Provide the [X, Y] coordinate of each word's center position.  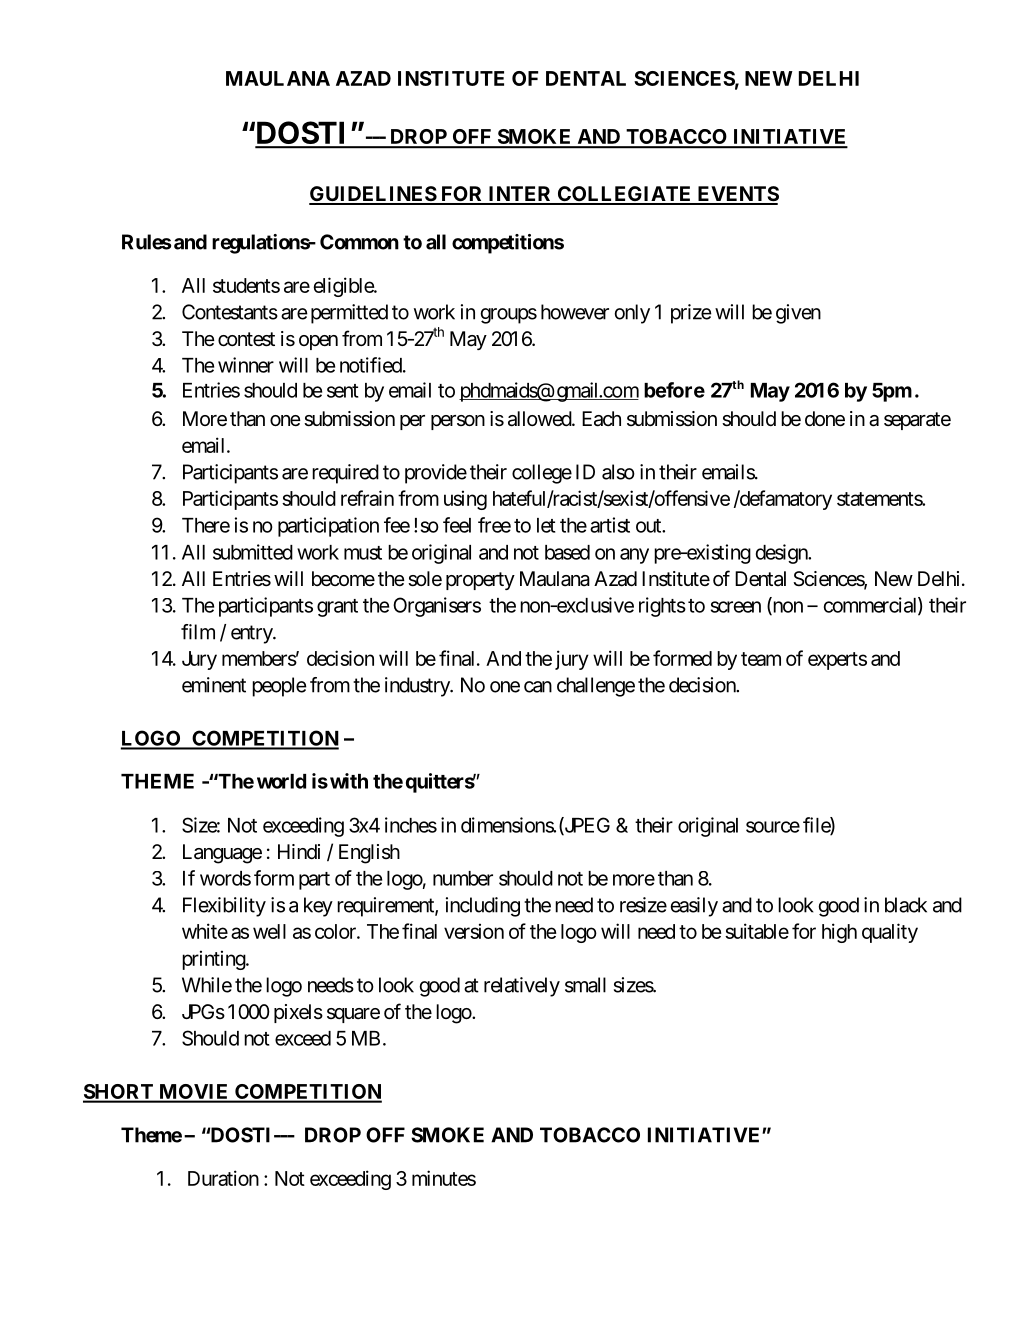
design [783, 554]
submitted [253, 552]
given [798, 314]
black [906, 905]
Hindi [299, 851]
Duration [223, 1178]
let [546, 525]
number [463, 878]
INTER [520, 195]
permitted [349, 314]
